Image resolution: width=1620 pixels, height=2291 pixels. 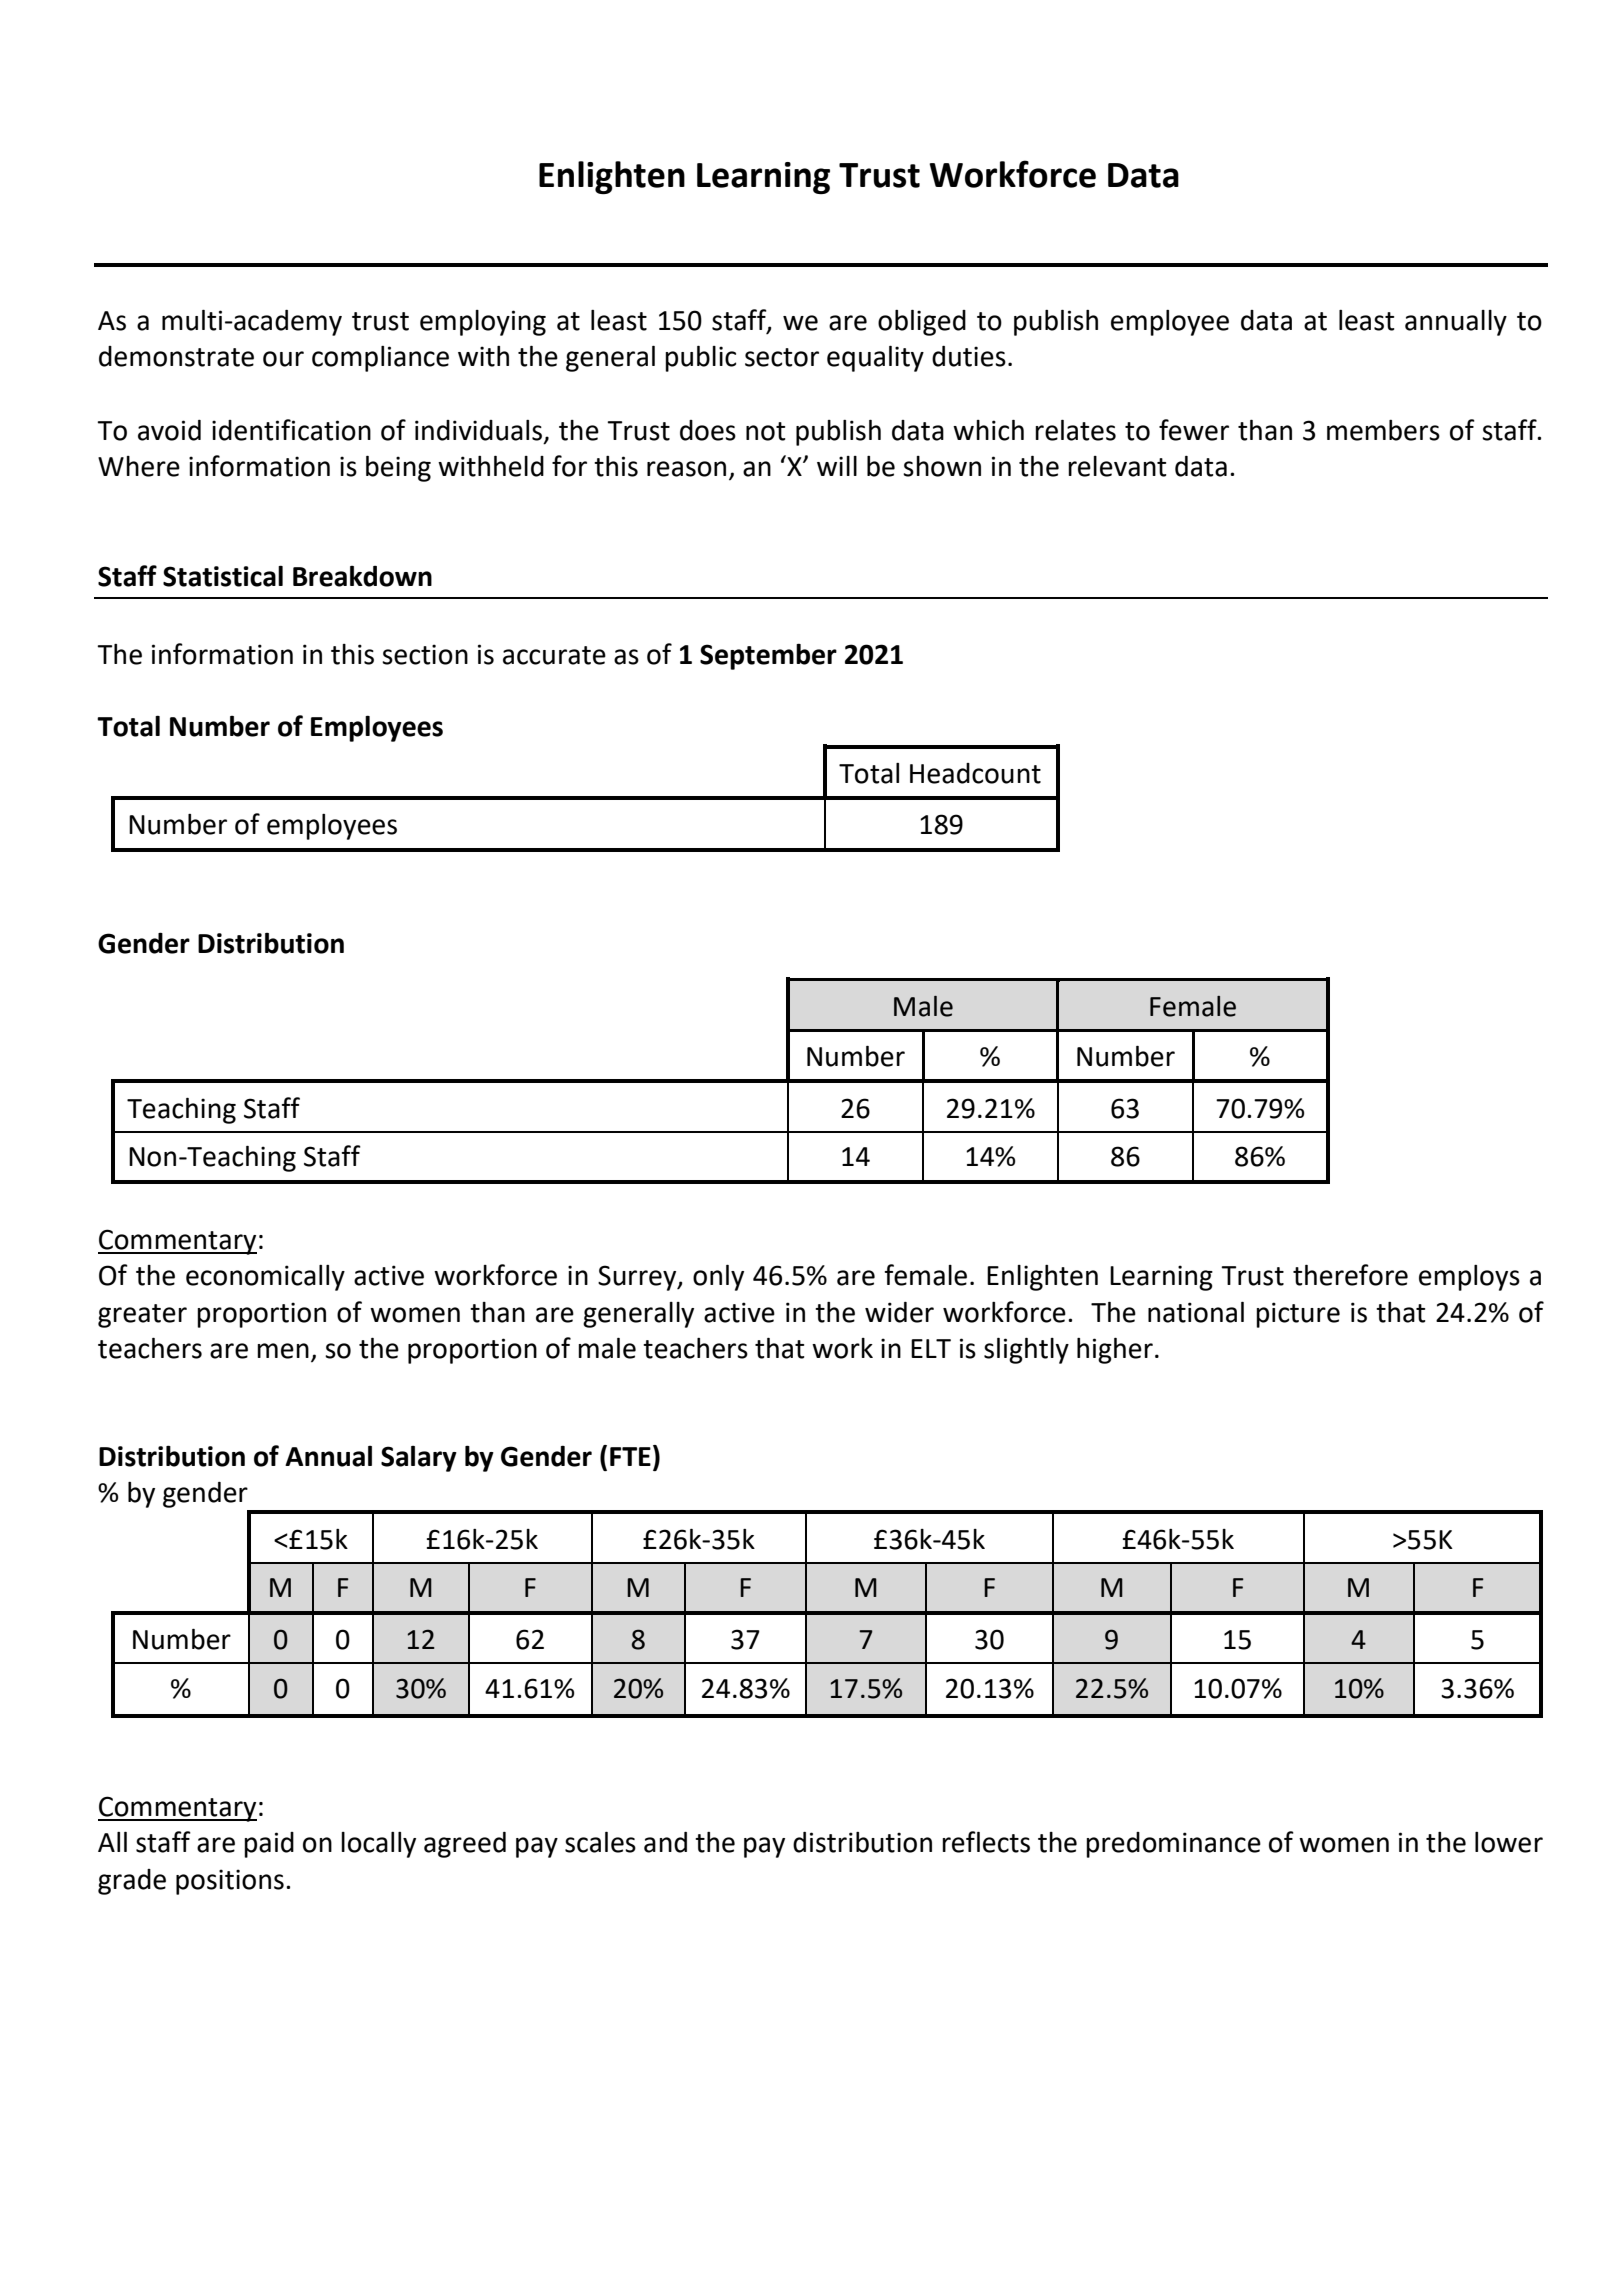 What do you see at coordinates (782, 357) in the image?
I see `sector` at bounding box center [782, 357].
